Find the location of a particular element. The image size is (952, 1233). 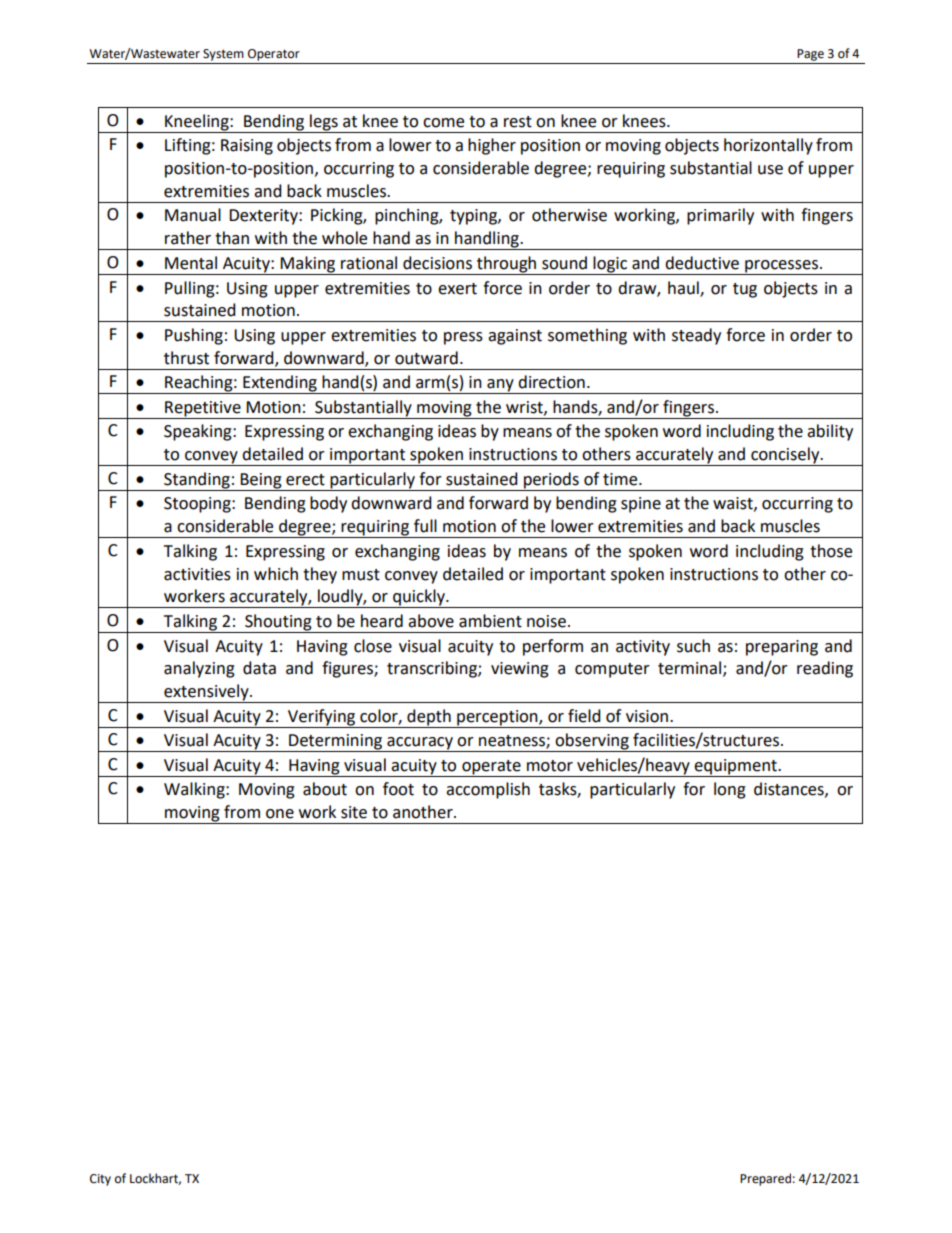

accomplish is located at coordinates (488, 790).
